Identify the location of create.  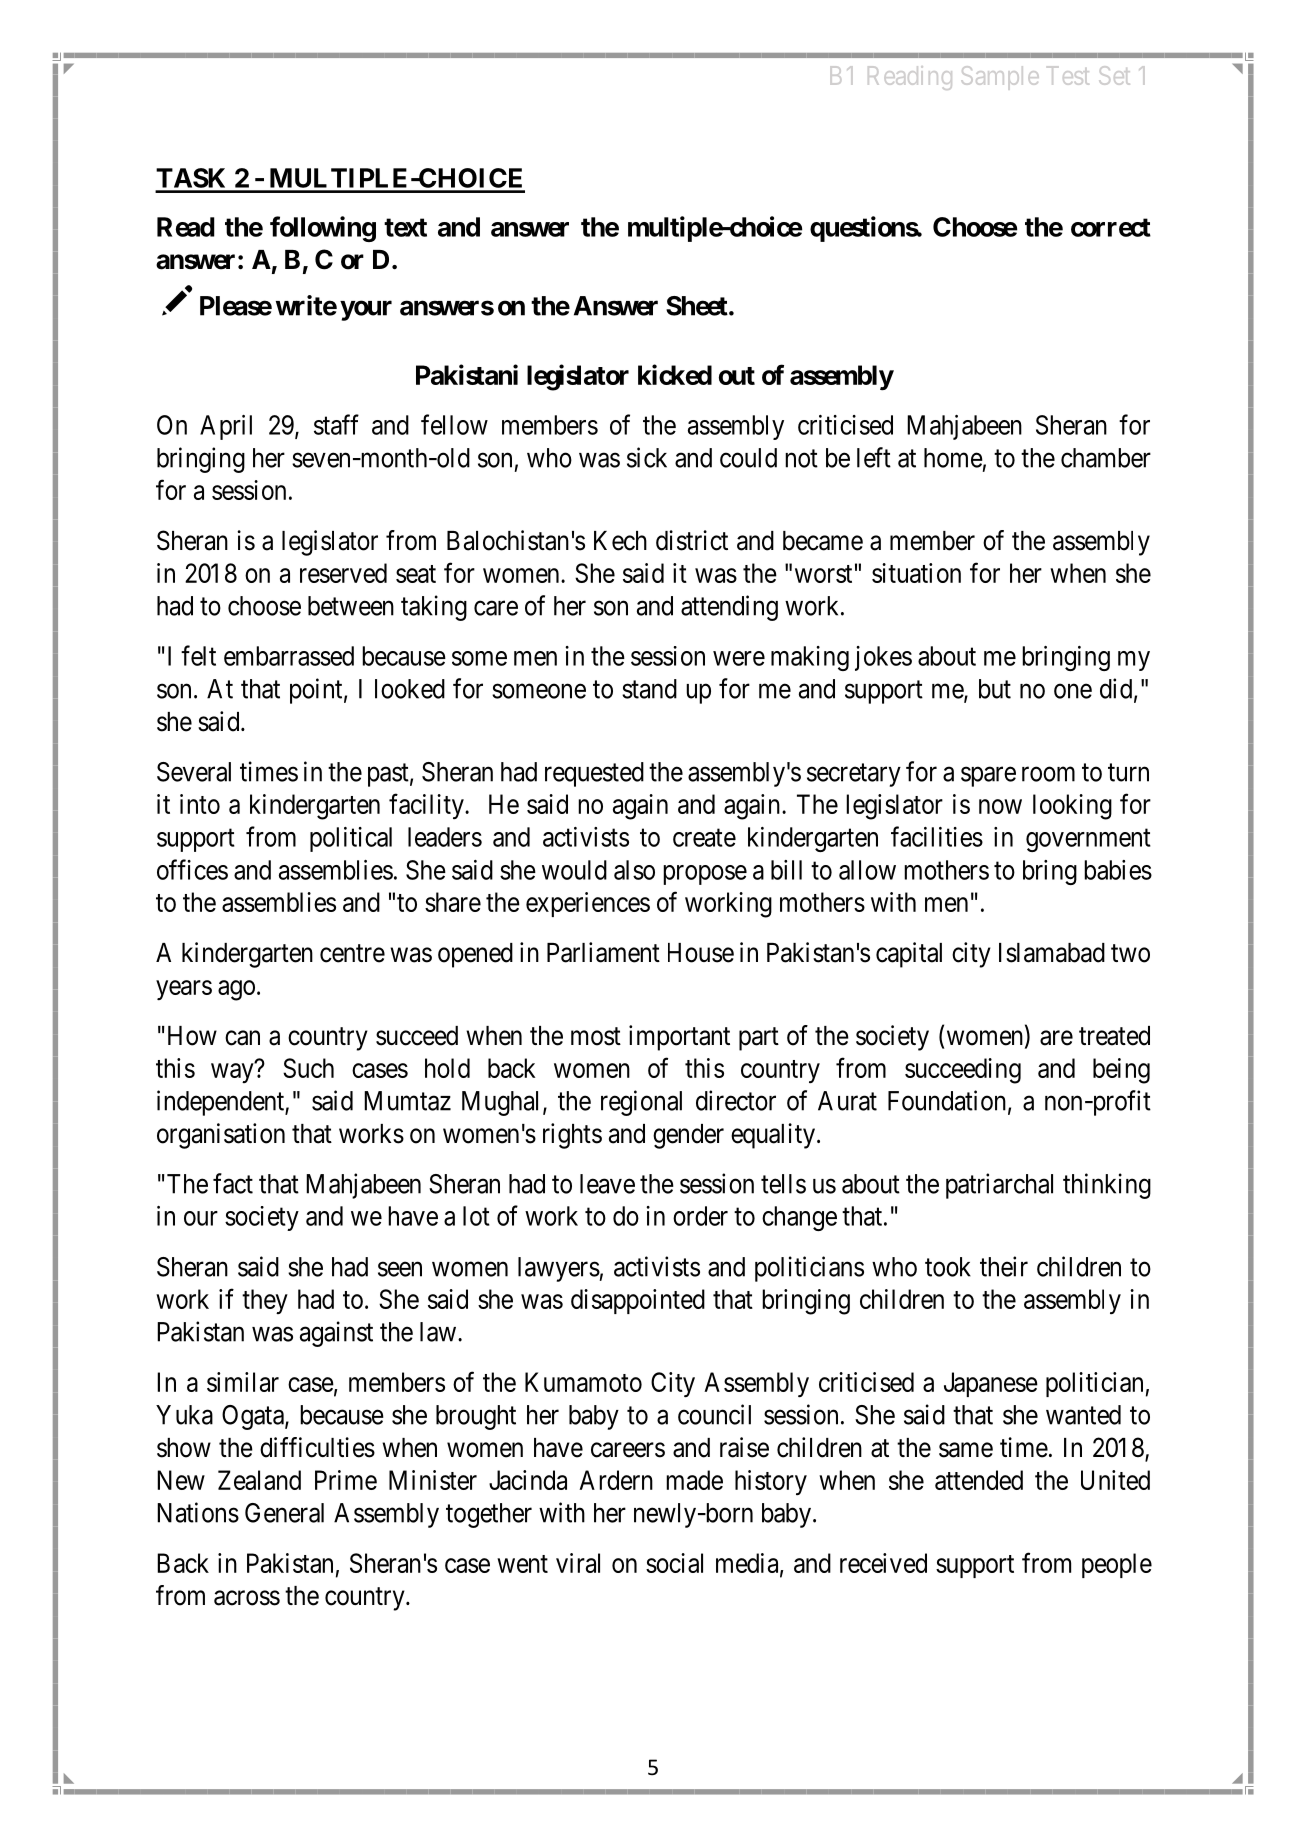
(704, 838).
